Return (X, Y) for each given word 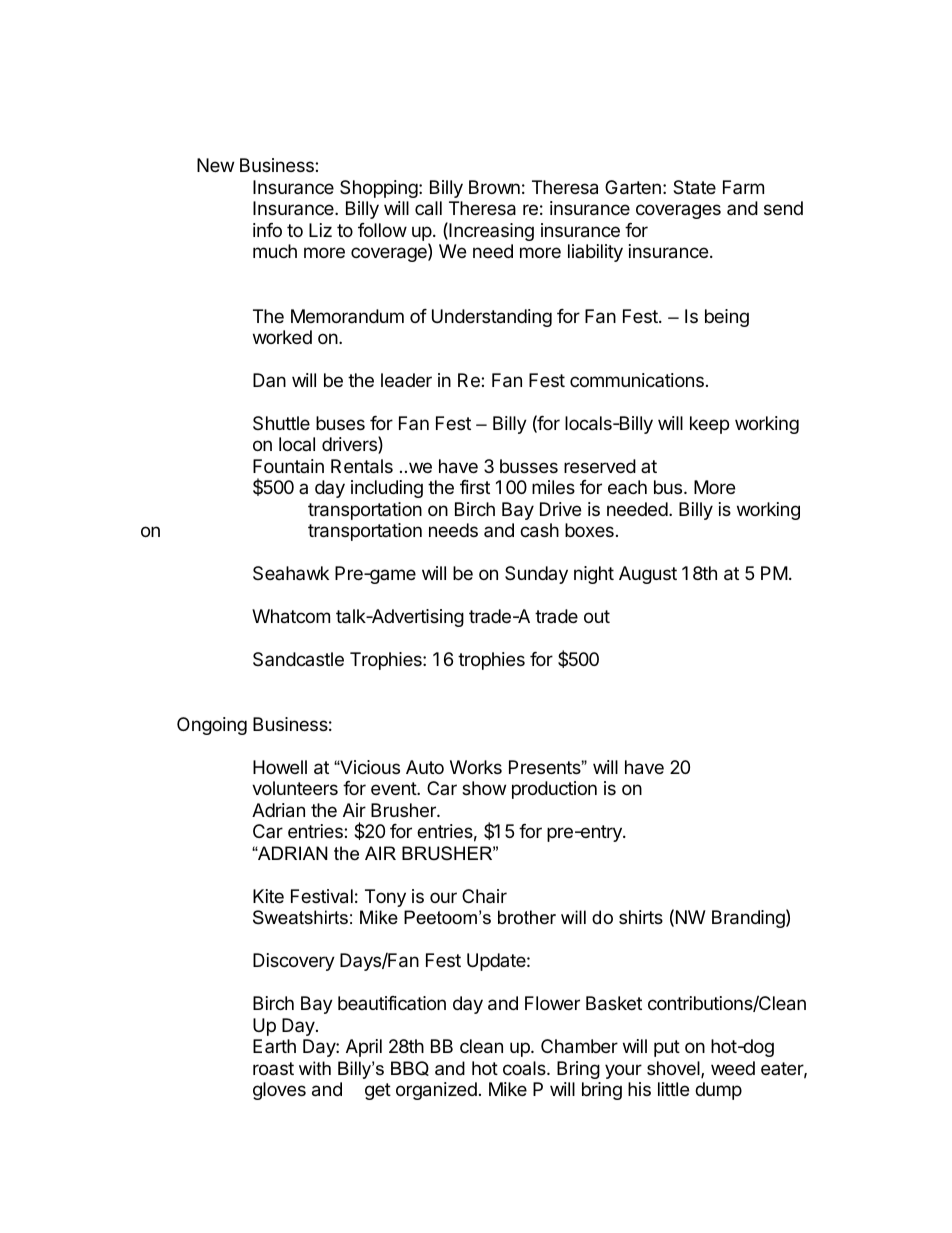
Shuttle (281, 423)
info (267, 230)
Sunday (536, 575)
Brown (494, 187)
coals (525, 1068)
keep (709, 425)
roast (273, 1068)
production (554, 790)
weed (733, 1068)
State (694, 187)
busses (529, 466)
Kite (268, 896)
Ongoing (212, 726)
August (648, 575)
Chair (484, 896)
